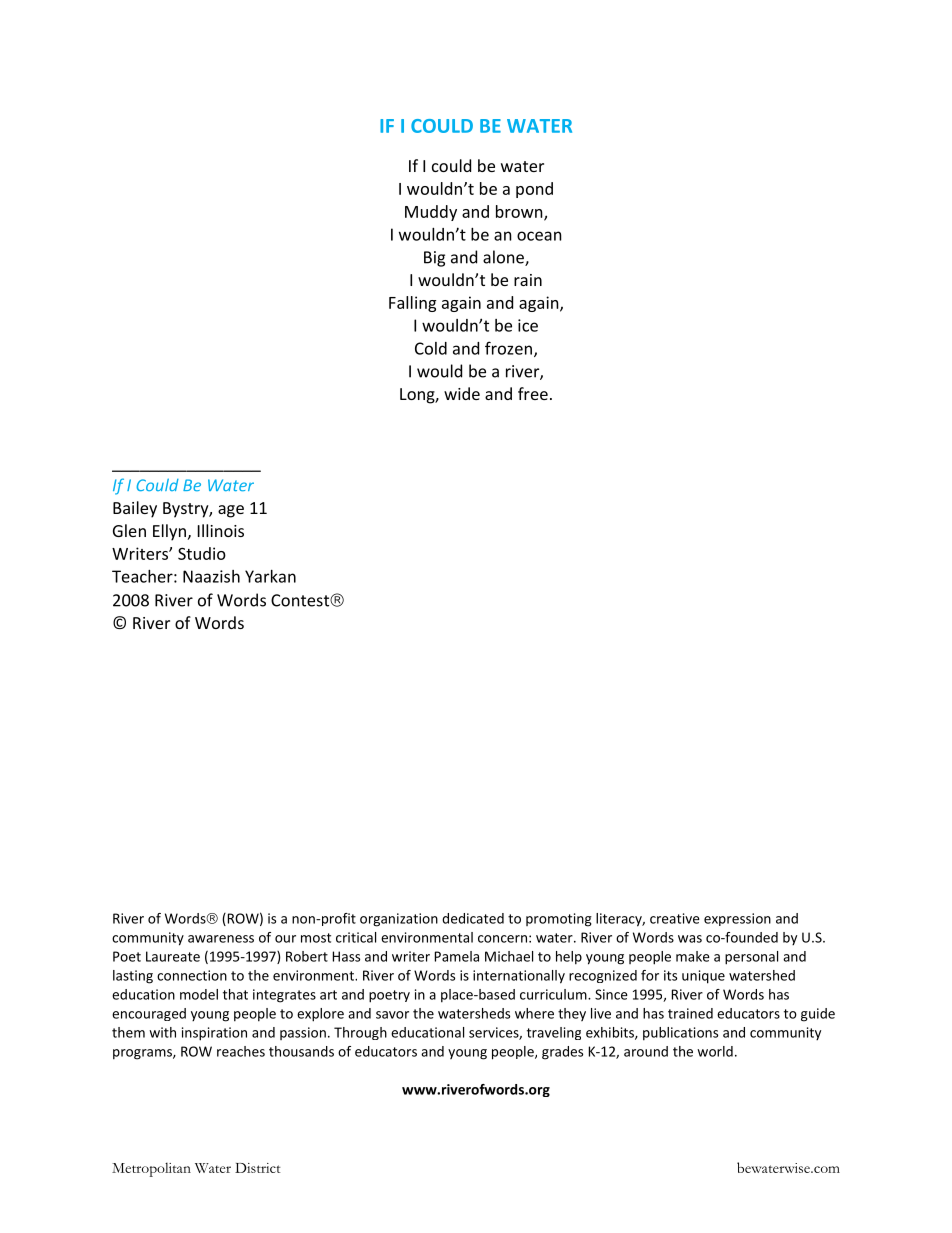  Describe the element at coordinates (431, 213) in the screenshot. I see `Muddy` at that location.
